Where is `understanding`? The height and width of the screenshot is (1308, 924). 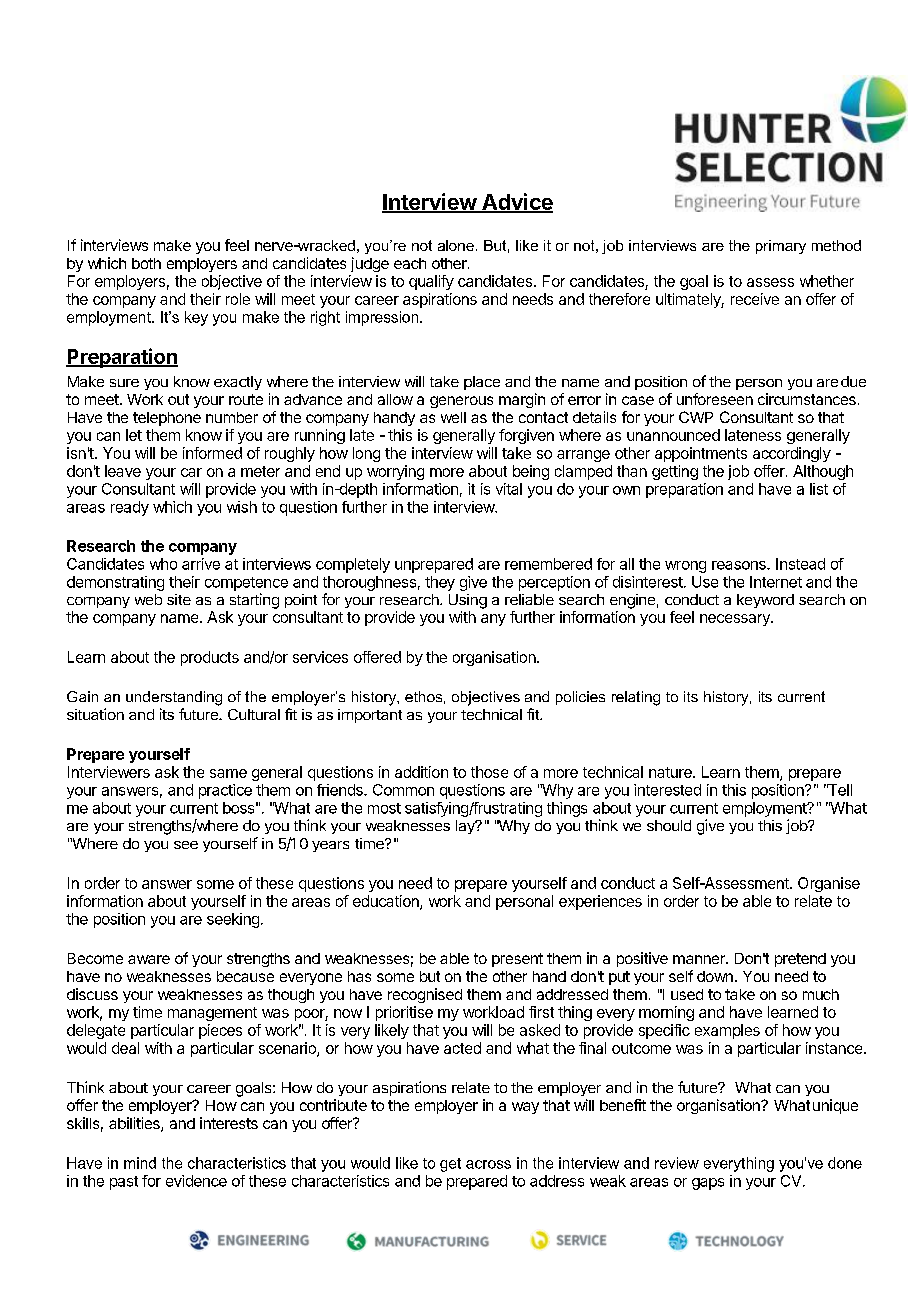 understanding is located at coordinates (174, 698).
